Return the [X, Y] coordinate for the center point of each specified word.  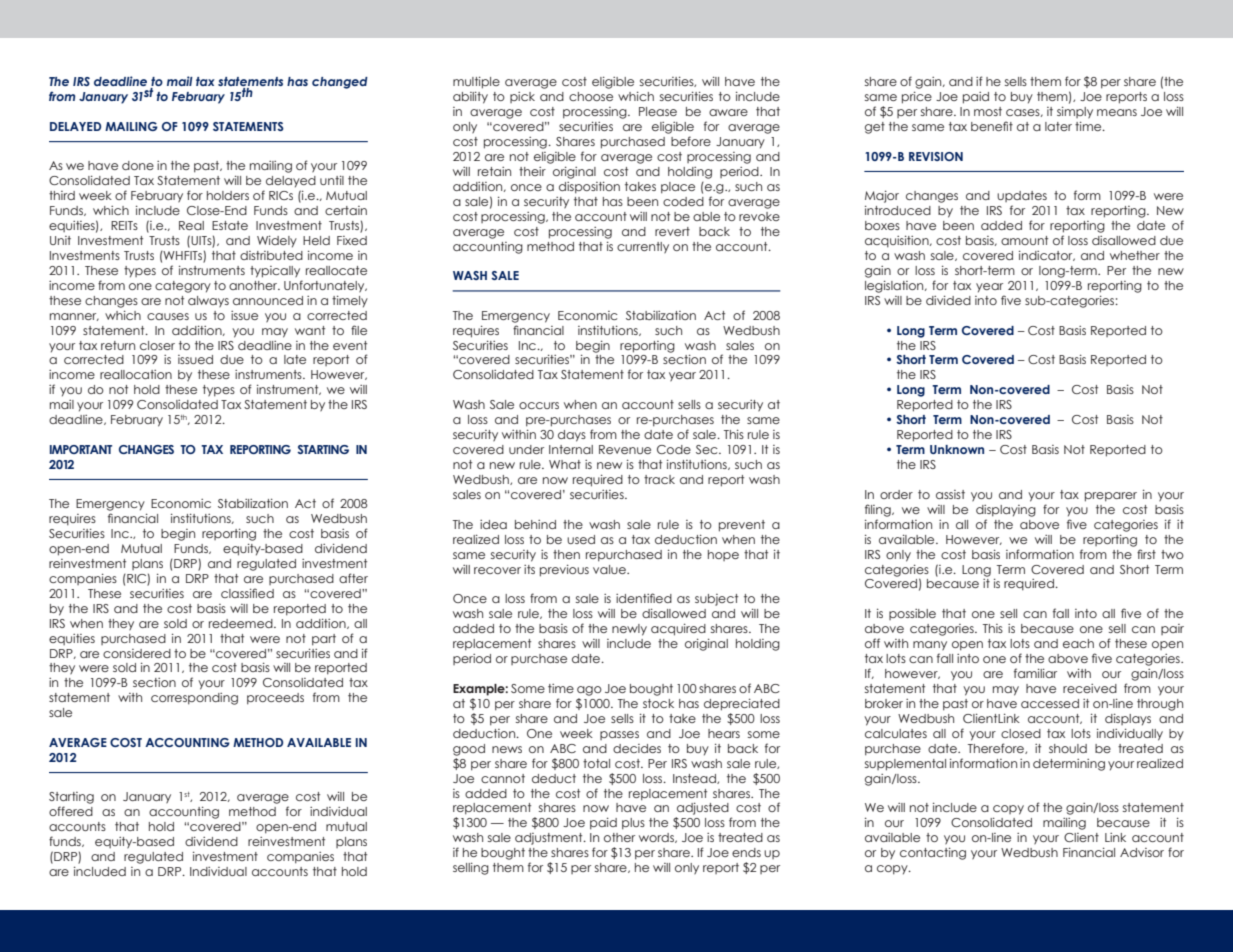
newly [629, 630]
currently [643, 247]
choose [591, 96]
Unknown [957, 449]
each [1078, 643]
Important [81, 449]
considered [137, 653]
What [565, 464]
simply [1075, 112]
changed [340, 83]
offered [71, 811]
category [183, 287]
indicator [1047, 255]
